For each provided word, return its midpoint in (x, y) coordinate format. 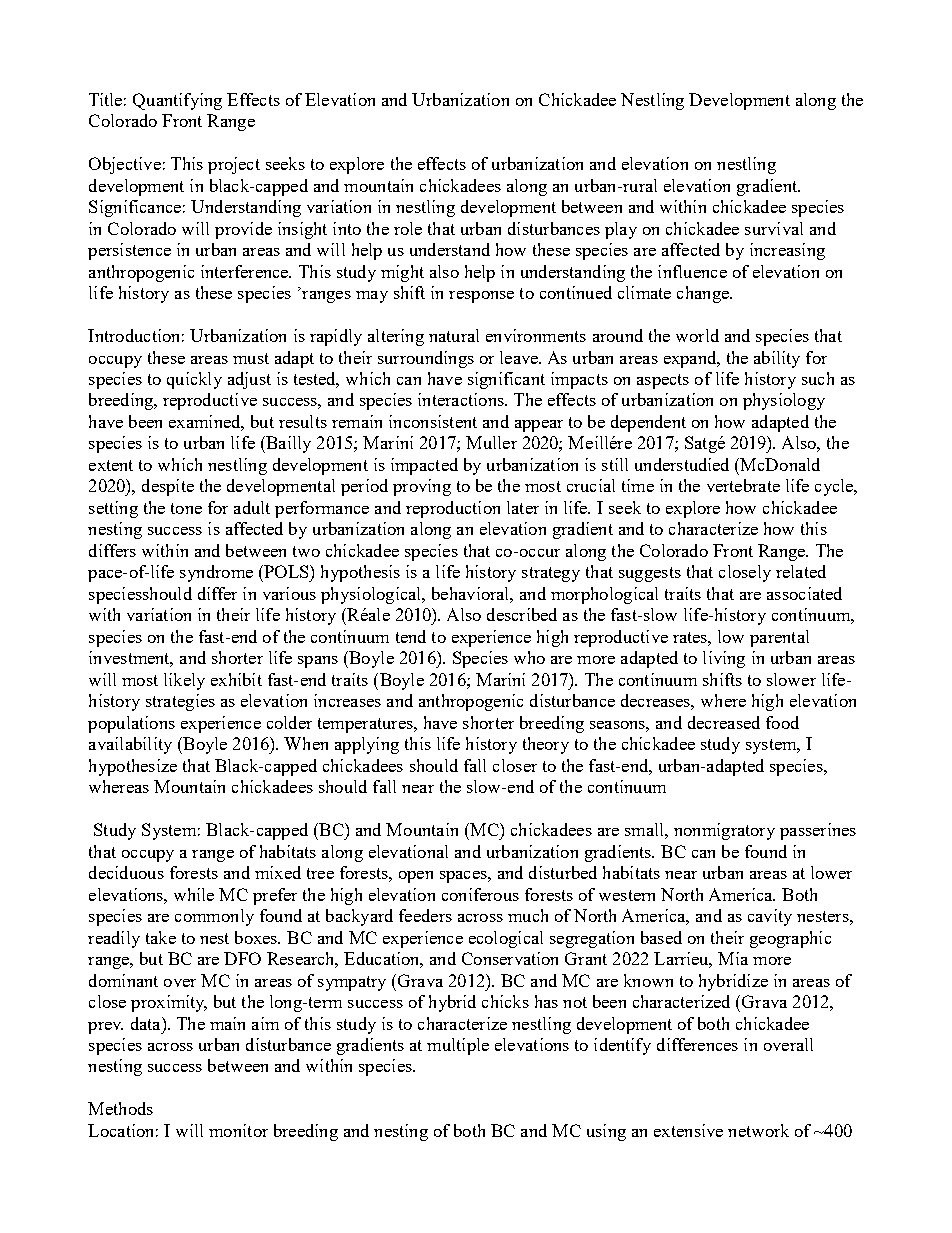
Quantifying (177, 101)
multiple (458, 1046)
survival (774, 228)
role (408, 228)
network (758, 1130)
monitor (238, 1130)
